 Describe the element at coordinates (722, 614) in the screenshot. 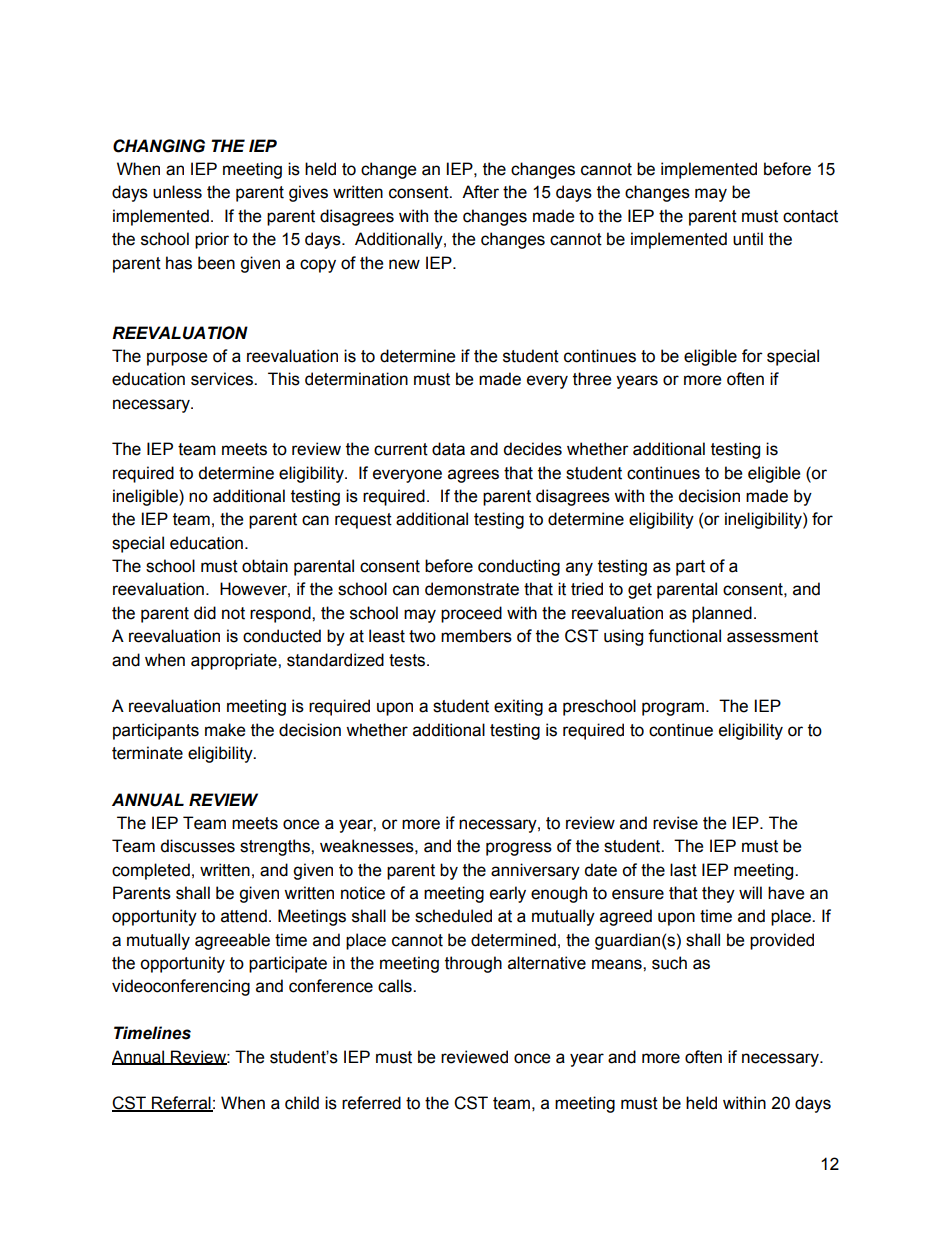

I see `planned` at that location.
